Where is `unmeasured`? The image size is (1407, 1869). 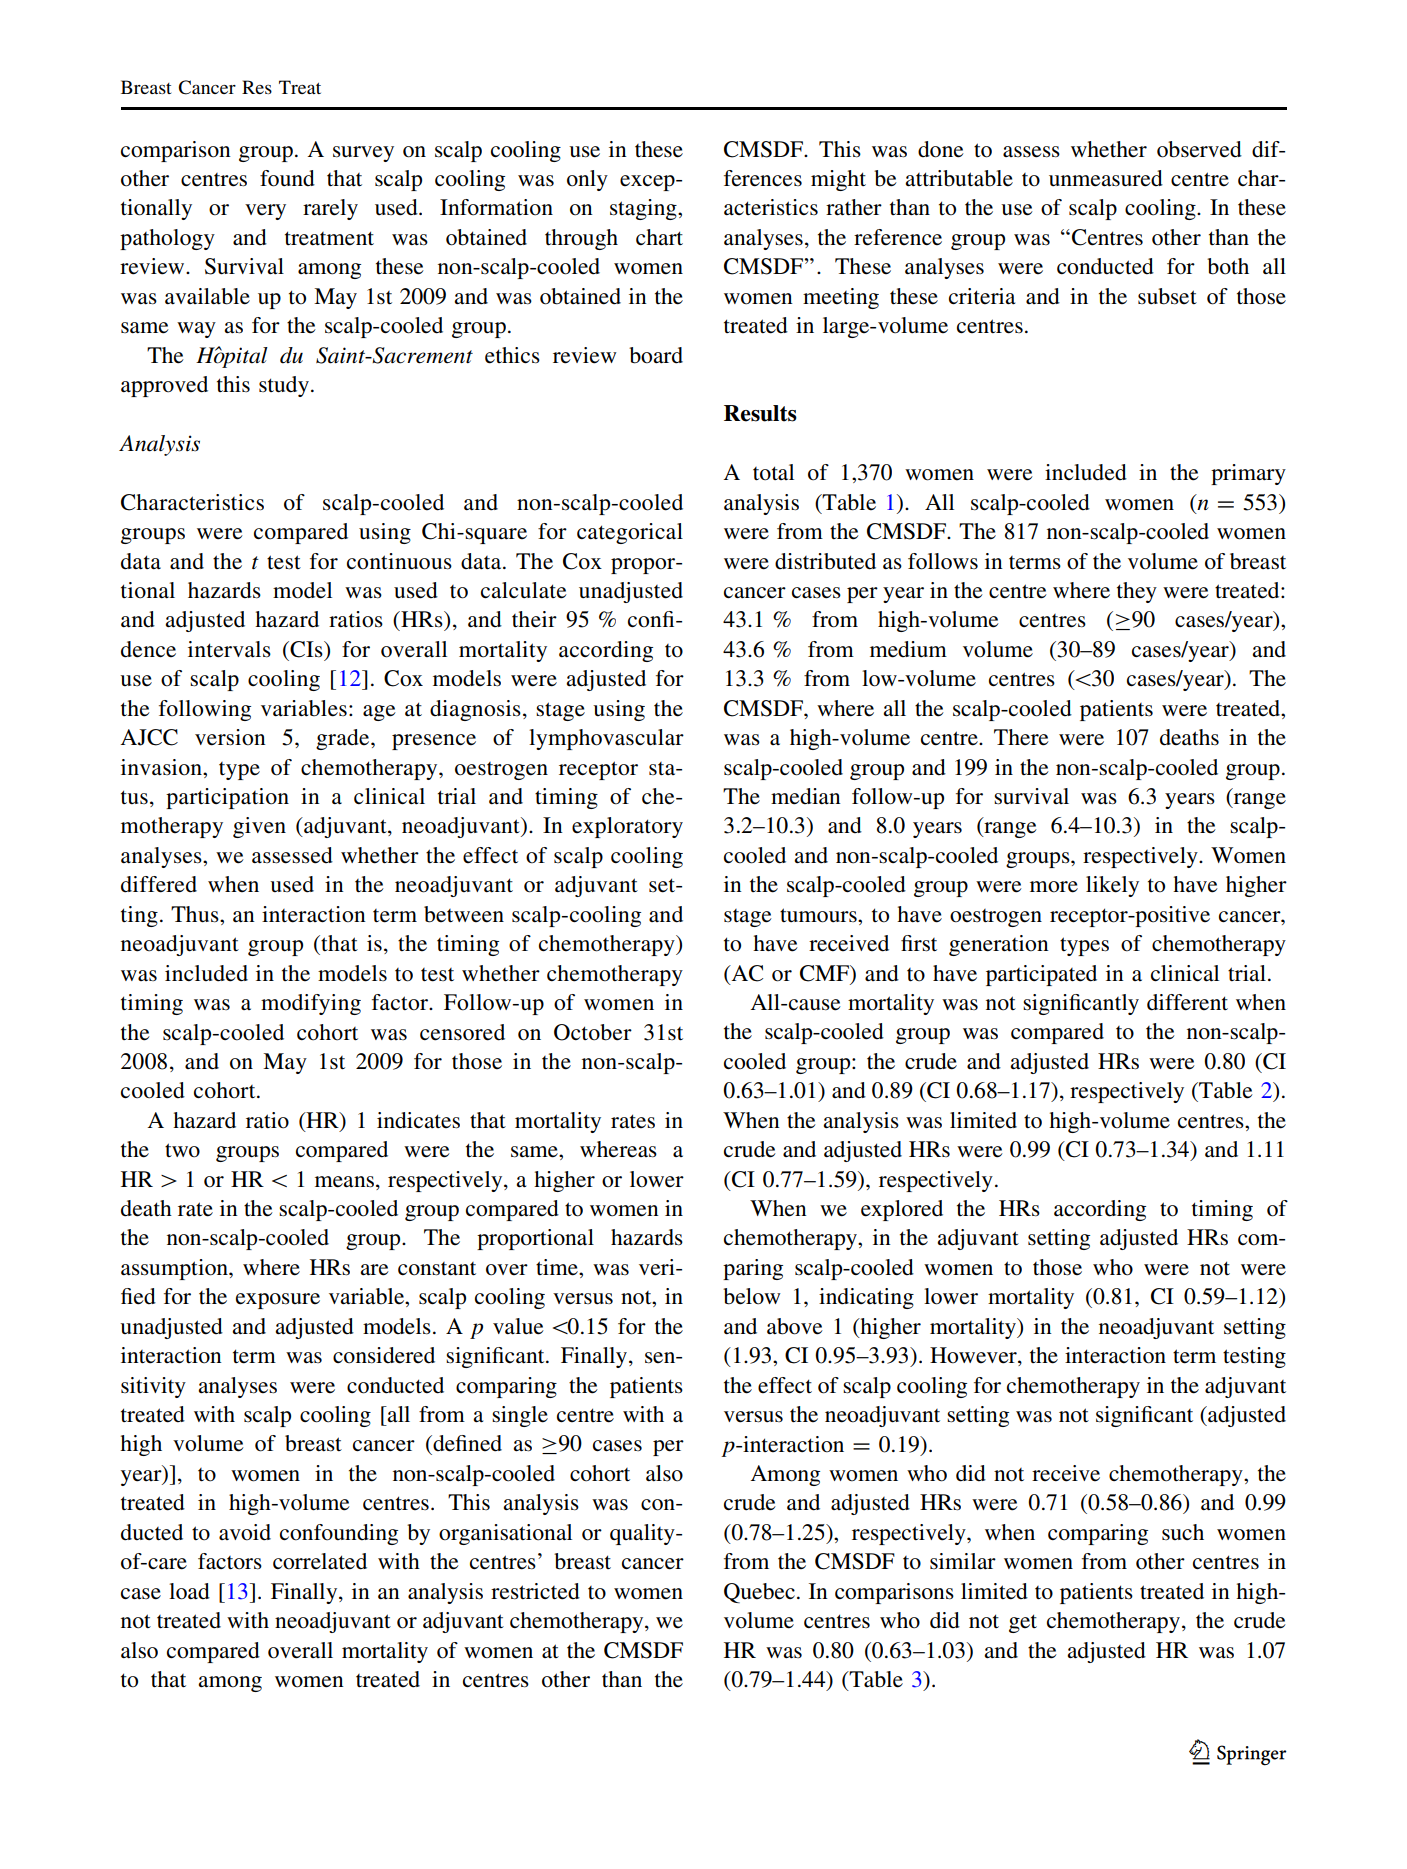
unmeasured is located at coordinates (1106, 178).
